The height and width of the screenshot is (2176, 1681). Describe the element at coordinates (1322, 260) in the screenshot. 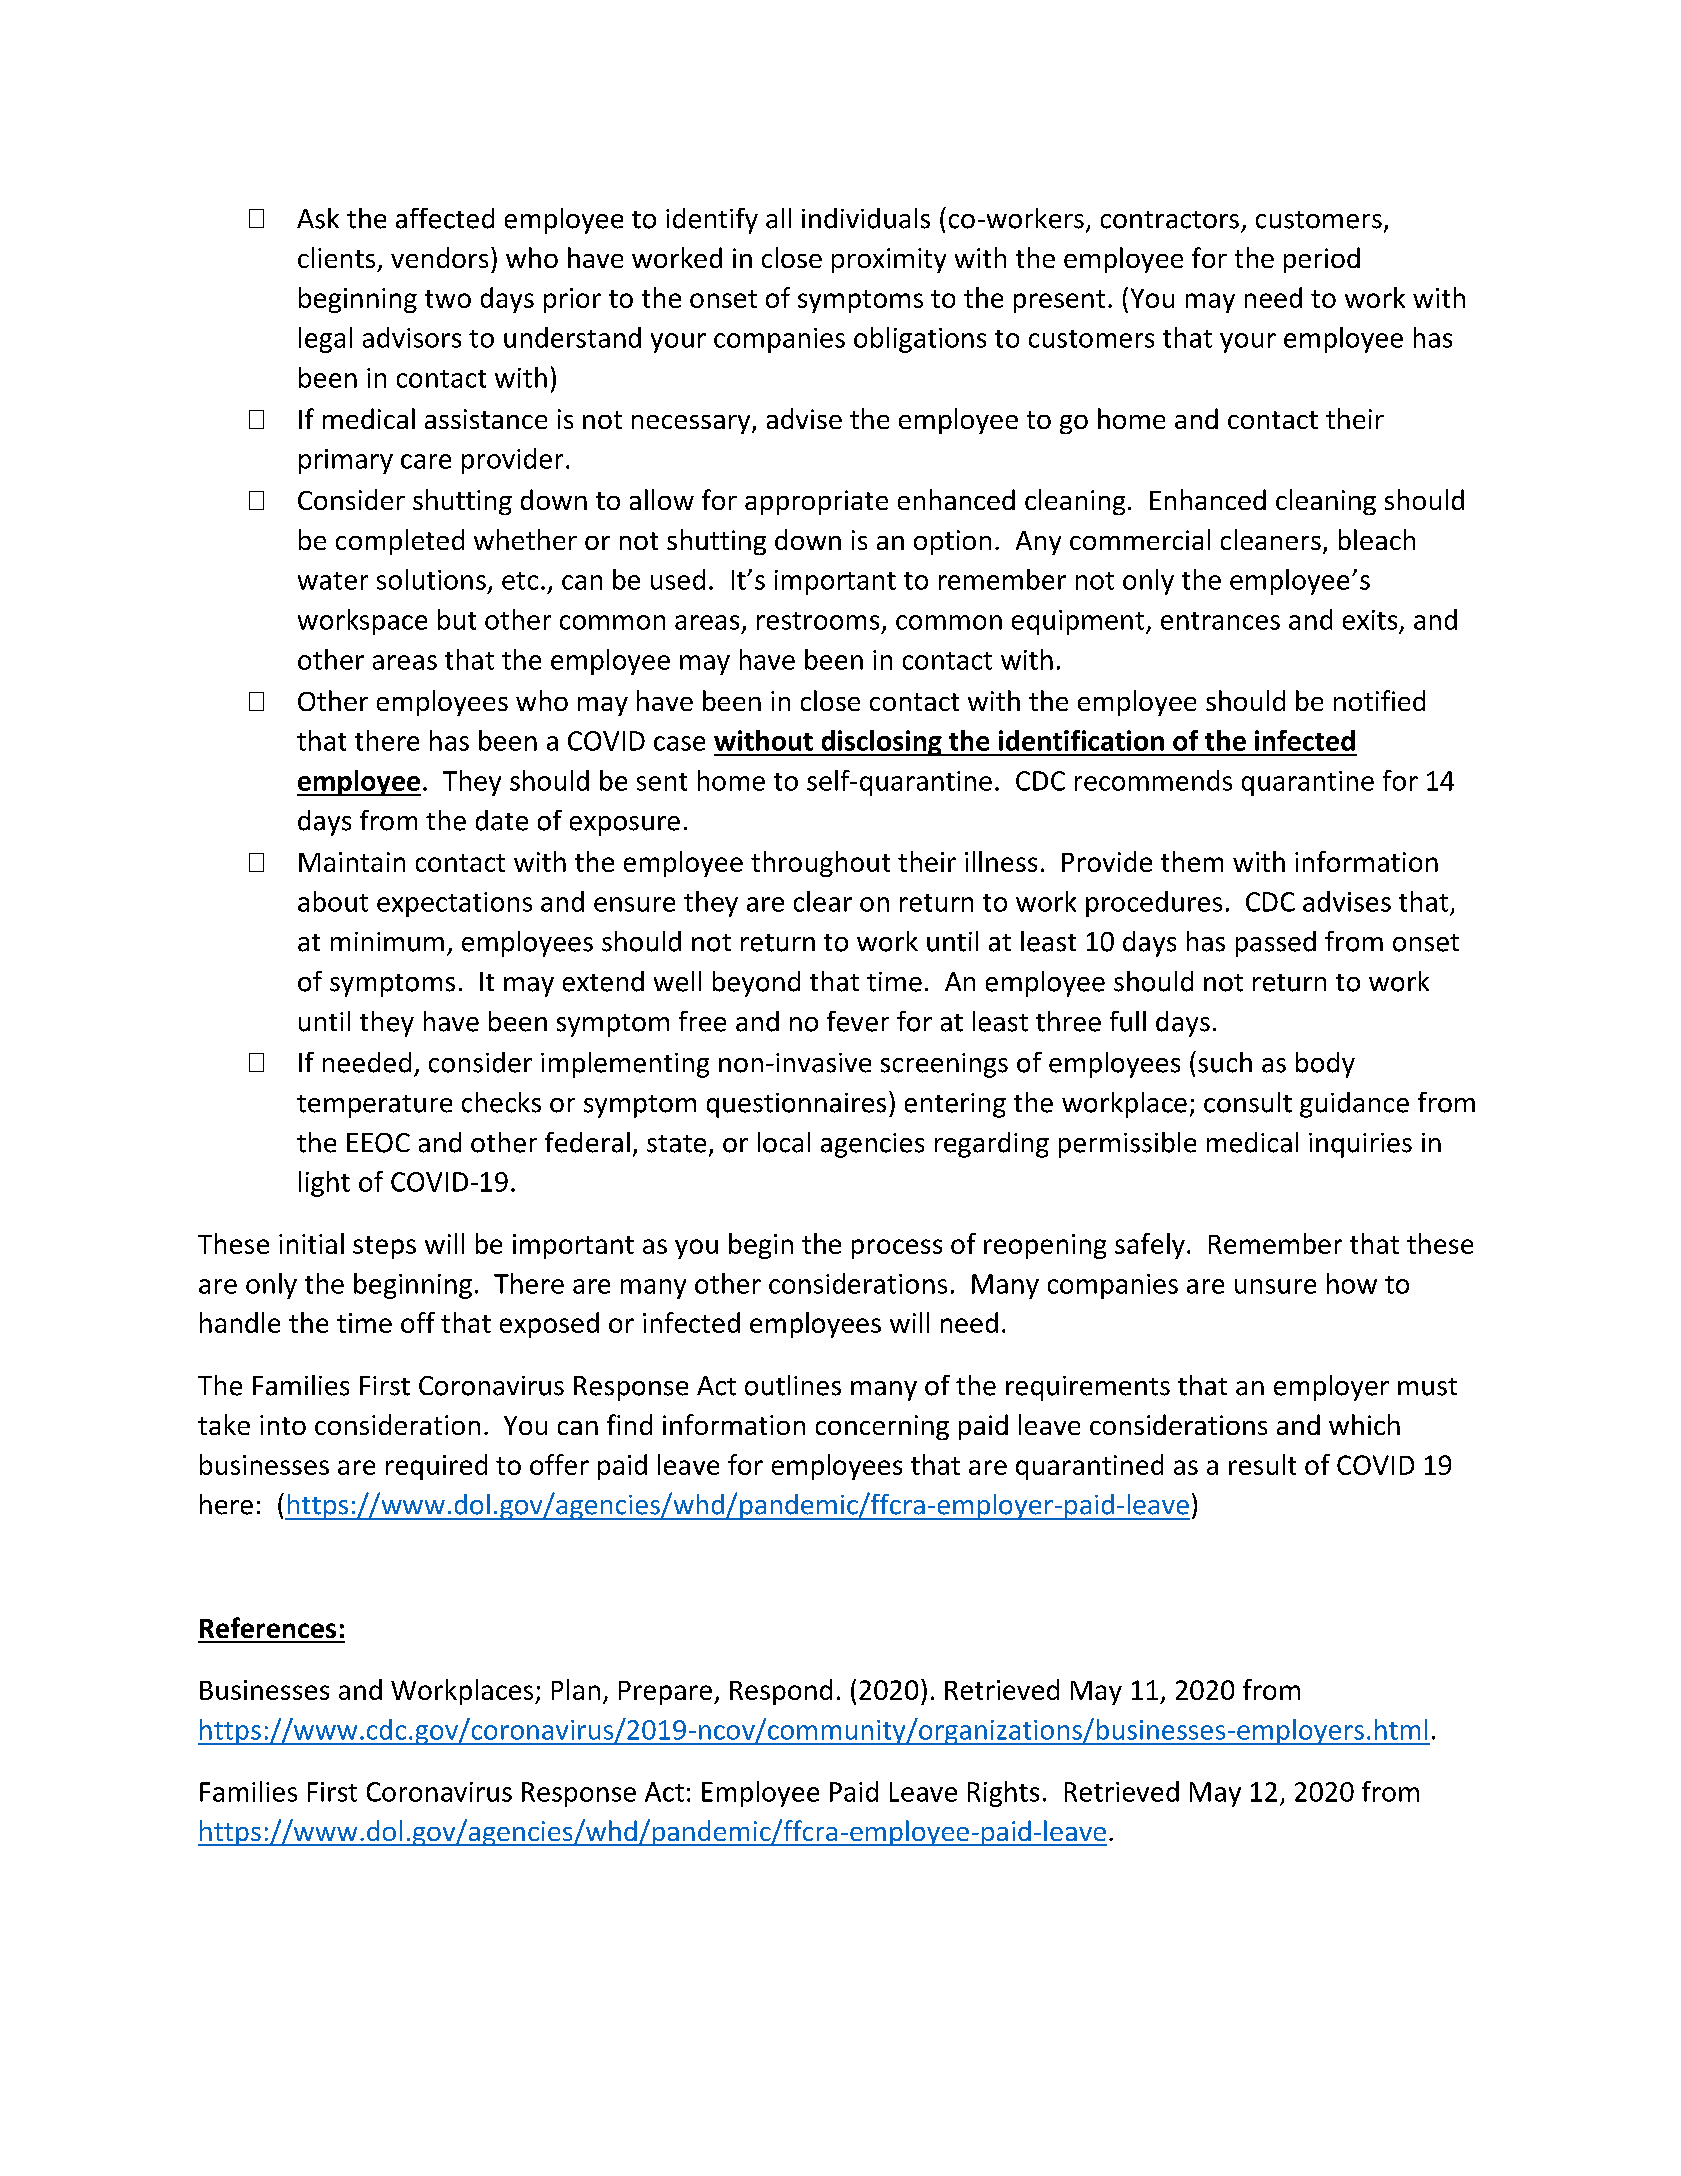

I see `period` at that location.
